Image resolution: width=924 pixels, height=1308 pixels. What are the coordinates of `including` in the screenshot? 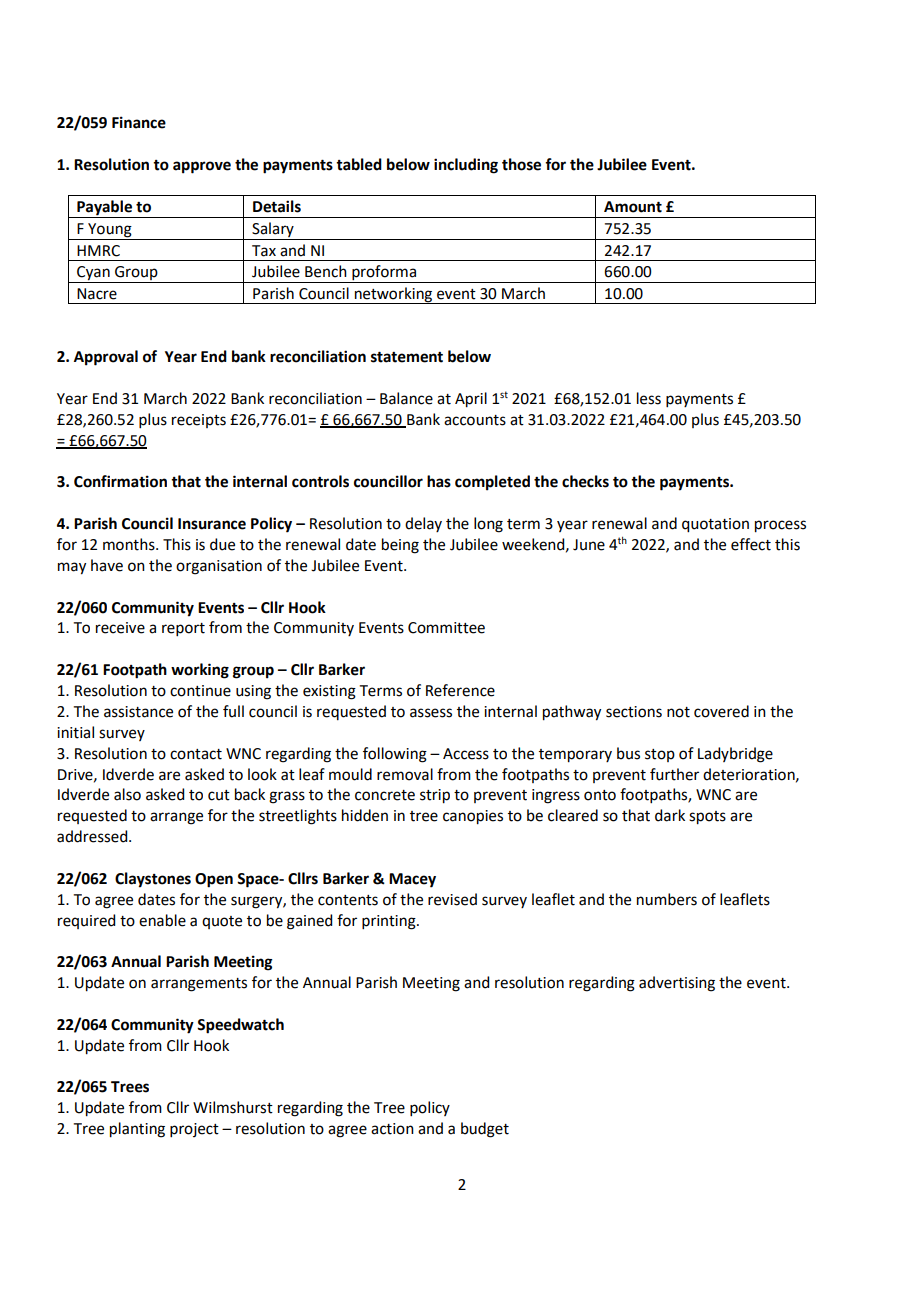 It's located at (466, 166).
